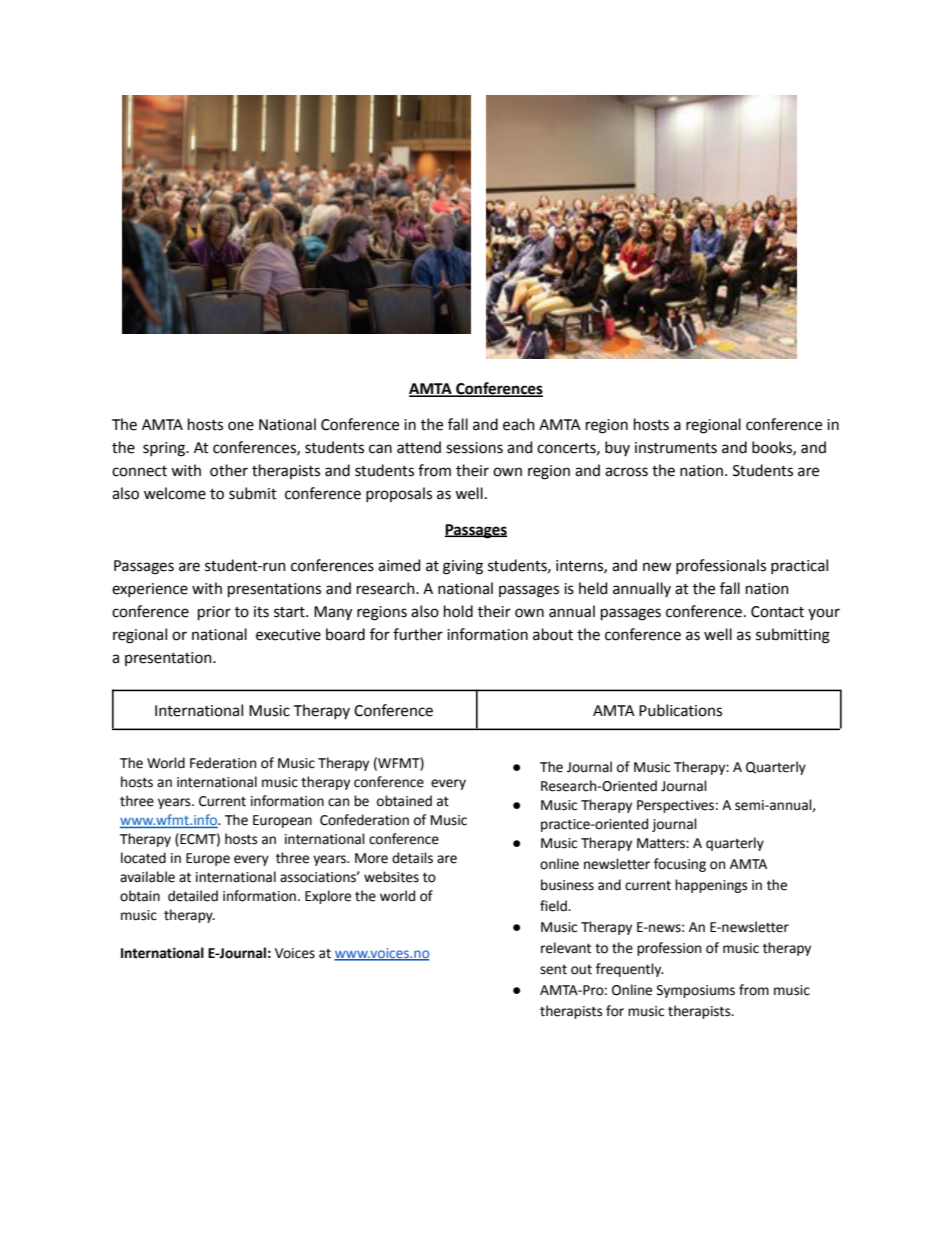 This image has width=952, height=1233. Describe the element at coordinates (193, 896) in the image. I see `detailed` at that location.
